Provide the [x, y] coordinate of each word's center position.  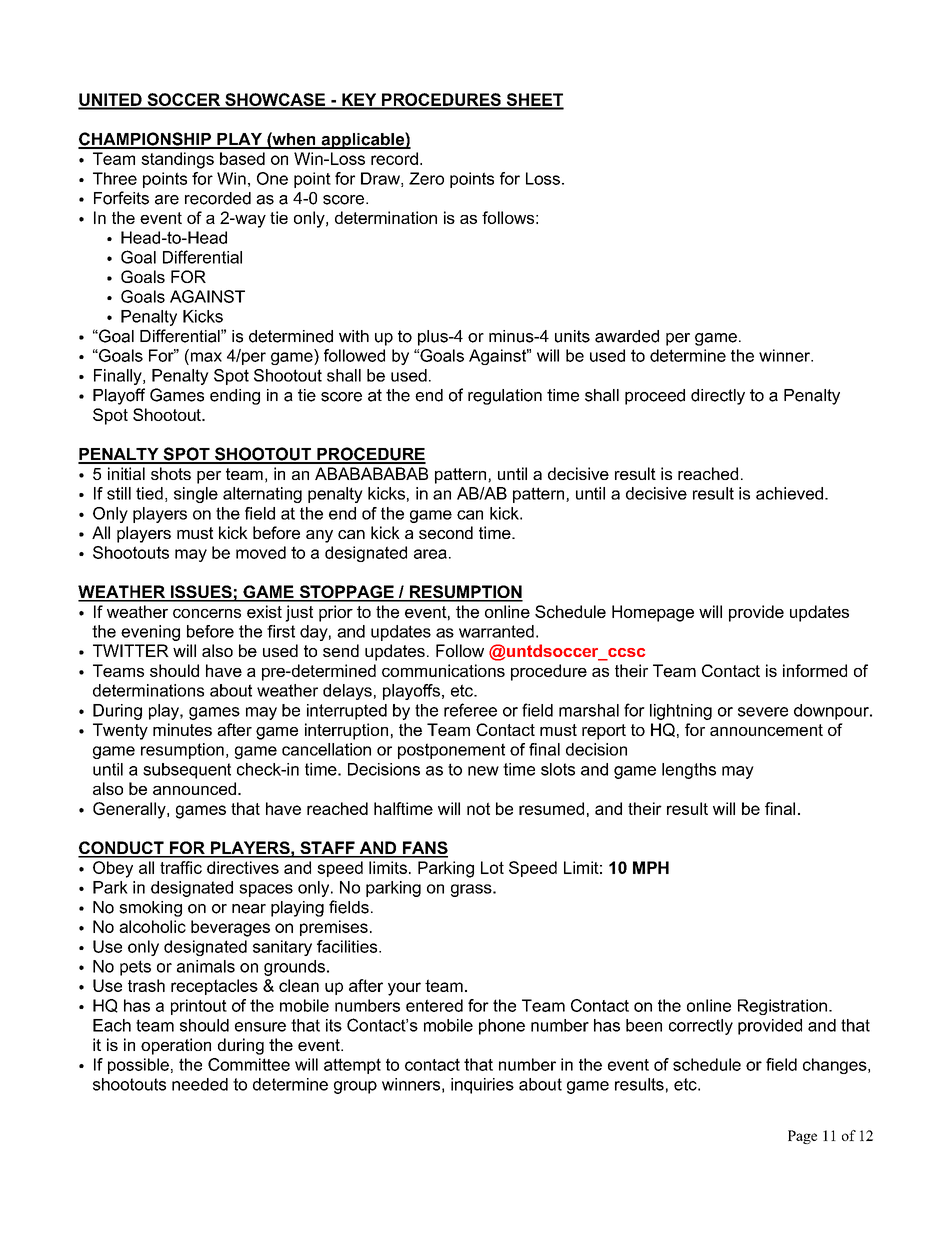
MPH [651, 867]
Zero [426, 178]
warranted [496, 631]
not [478, 808]
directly [718, 397]
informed [815, 670]
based [242, 158]
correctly [701, 1027]
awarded [627, 336]
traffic [181, 867]
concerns [207, 613]
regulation [505, 397]
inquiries [482, 1086]
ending [235, 397]
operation [176, 1046]
